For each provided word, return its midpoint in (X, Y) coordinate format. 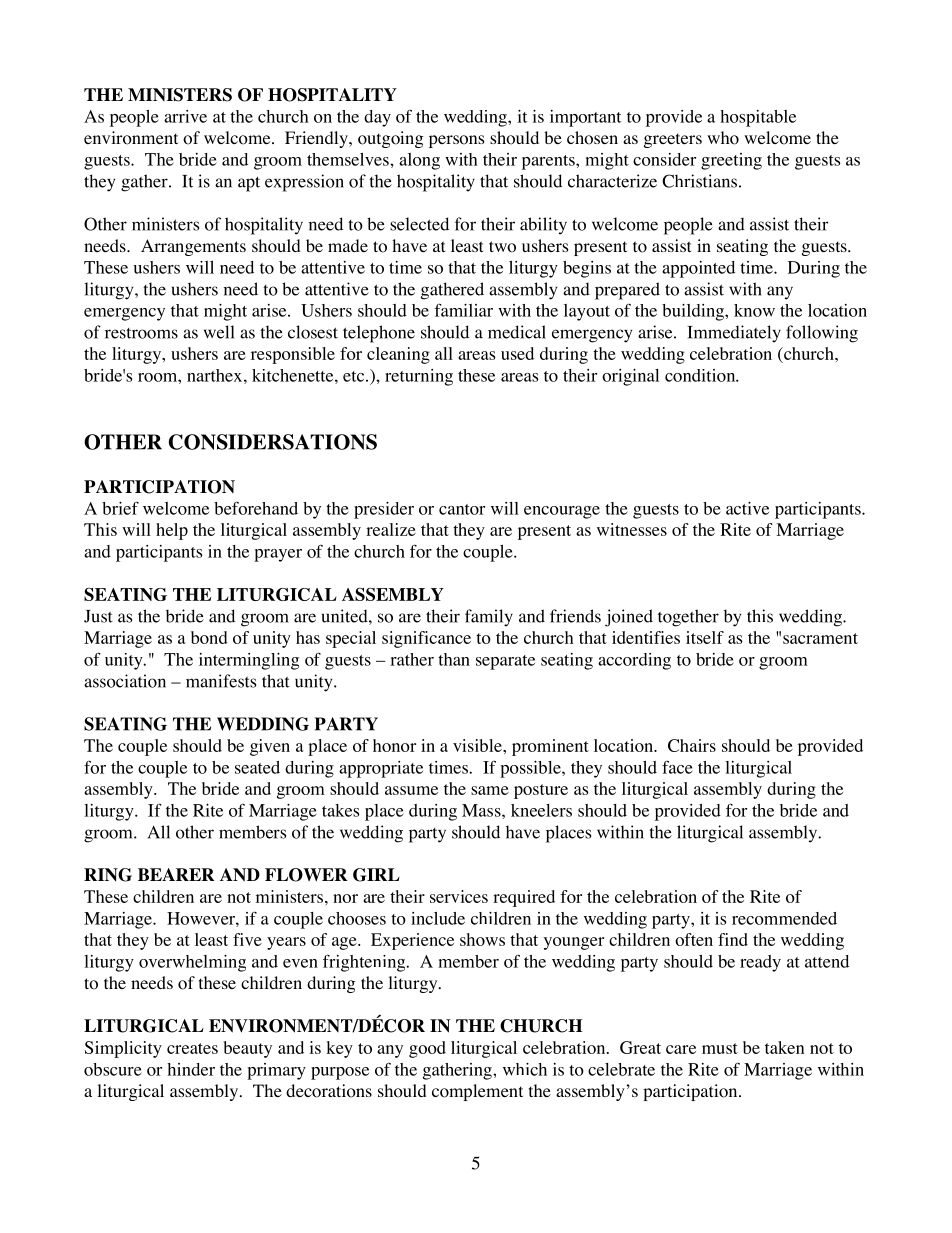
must (720, 1048)
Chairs (692, 745)
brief (120, 508)
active (747, 508)
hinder (191, 1069)
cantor (462, 509)
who (723, 138)
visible (478, 745)
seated (257, 767)
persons (457, 141)
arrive (185, 116)
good (427, 1049)
